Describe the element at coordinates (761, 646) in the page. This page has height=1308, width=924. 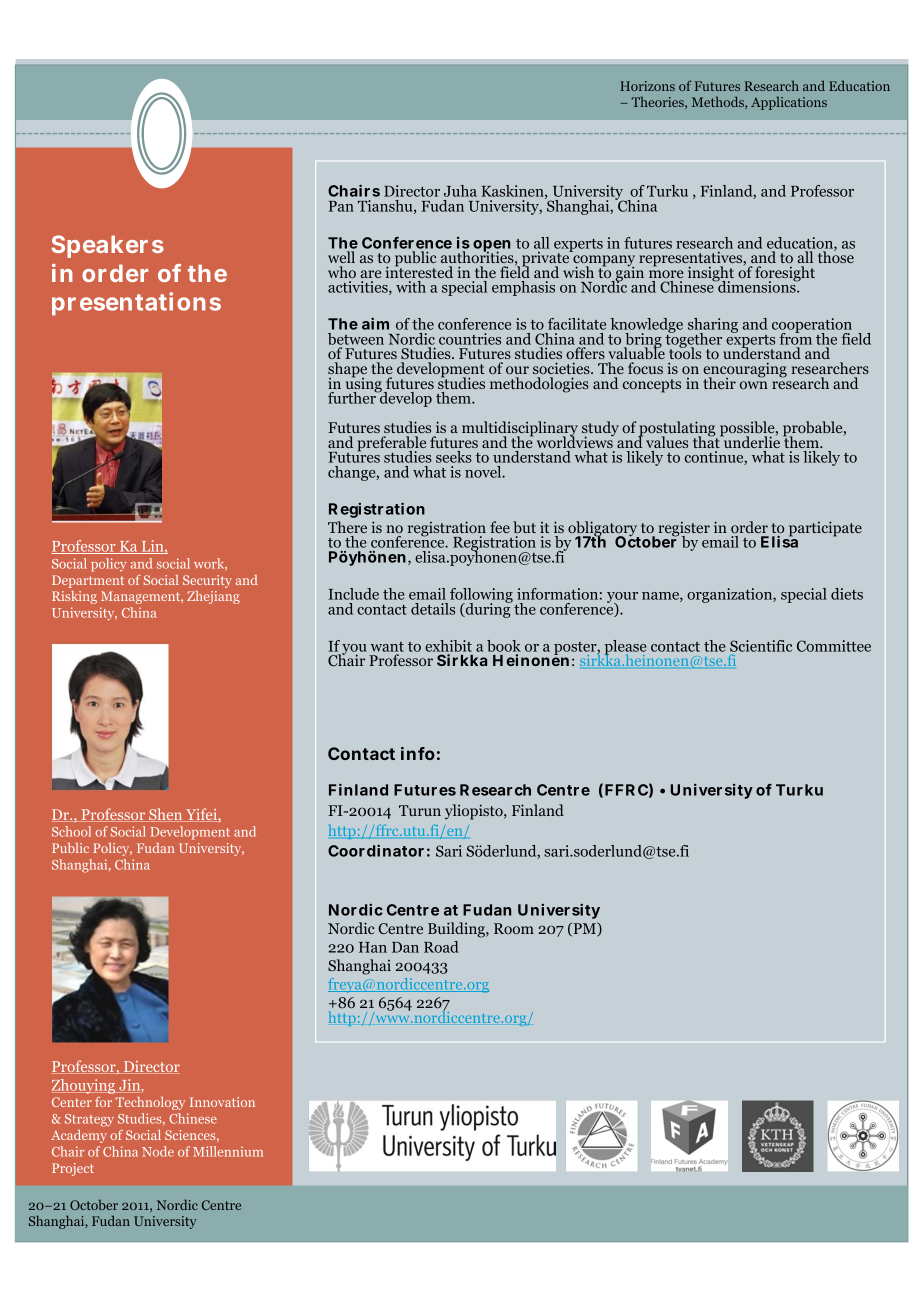
I see `Scientific` at that location.
